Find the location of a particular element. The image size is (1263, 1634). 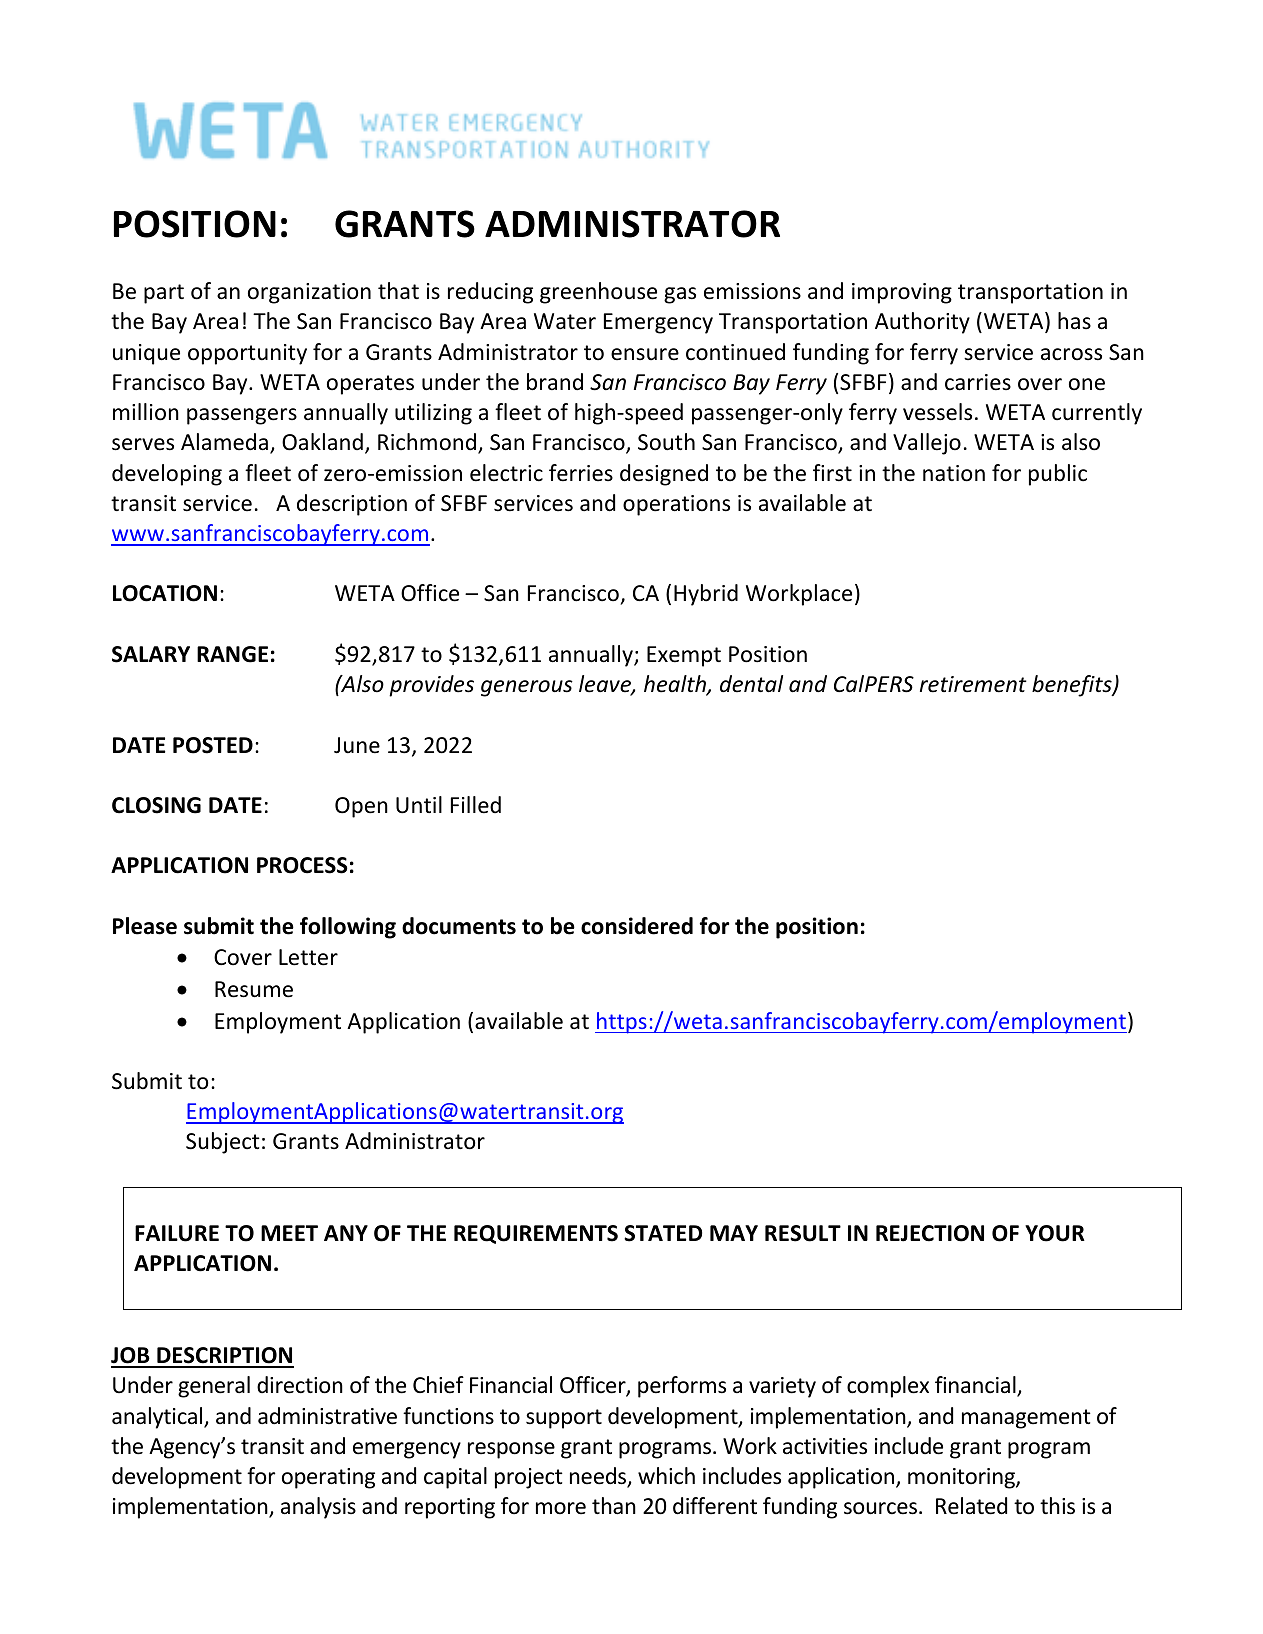

retirement is located at coordinates (973, 684).
